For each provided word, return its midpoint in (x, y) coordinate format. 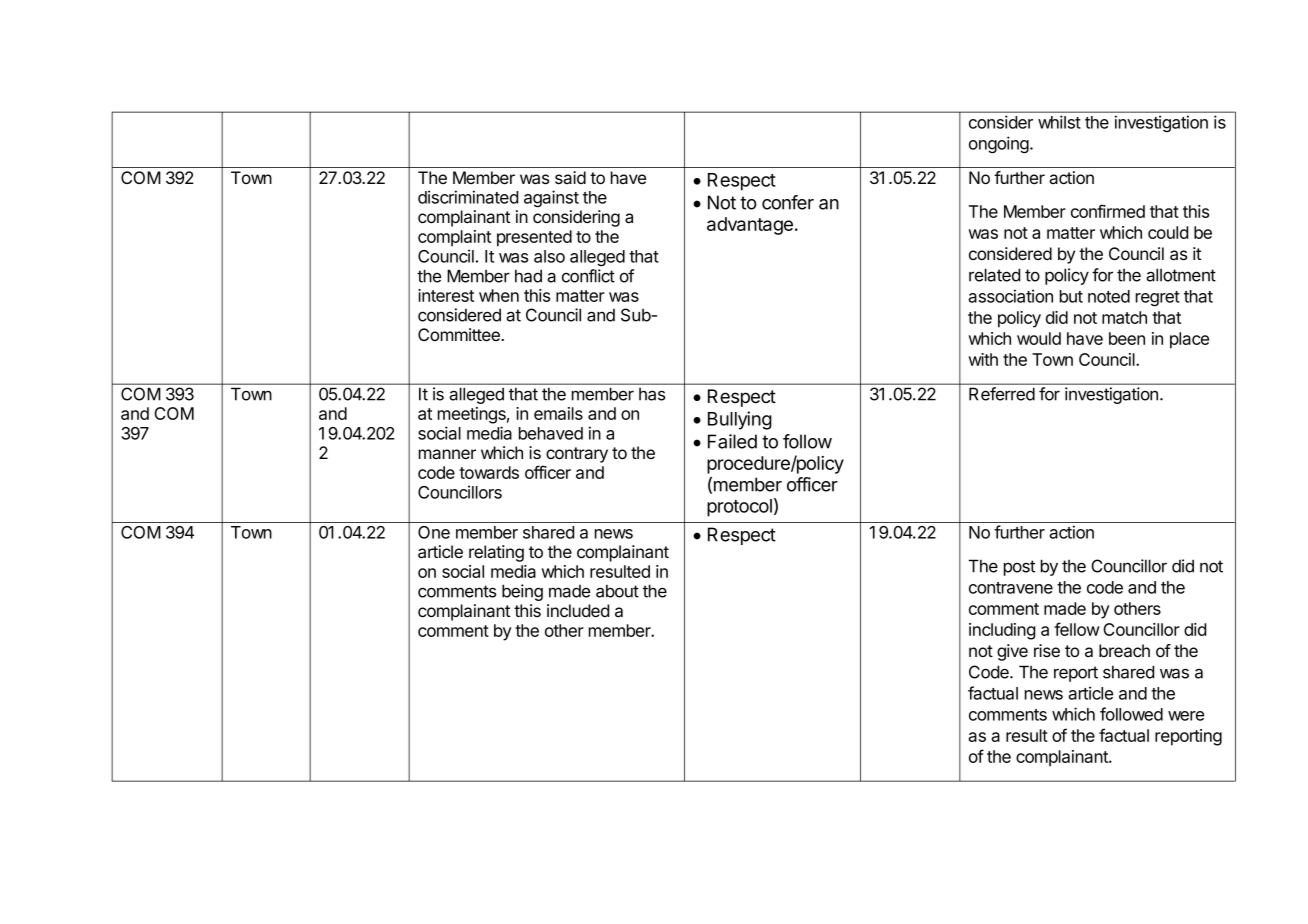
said (570, 177)
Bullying (740, 420)
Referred (1002, 394)
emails (558, 413)
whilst (1059, 122)
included (578, 610)
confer (788, 202)
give (1012, 652)
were (1186, 716)
